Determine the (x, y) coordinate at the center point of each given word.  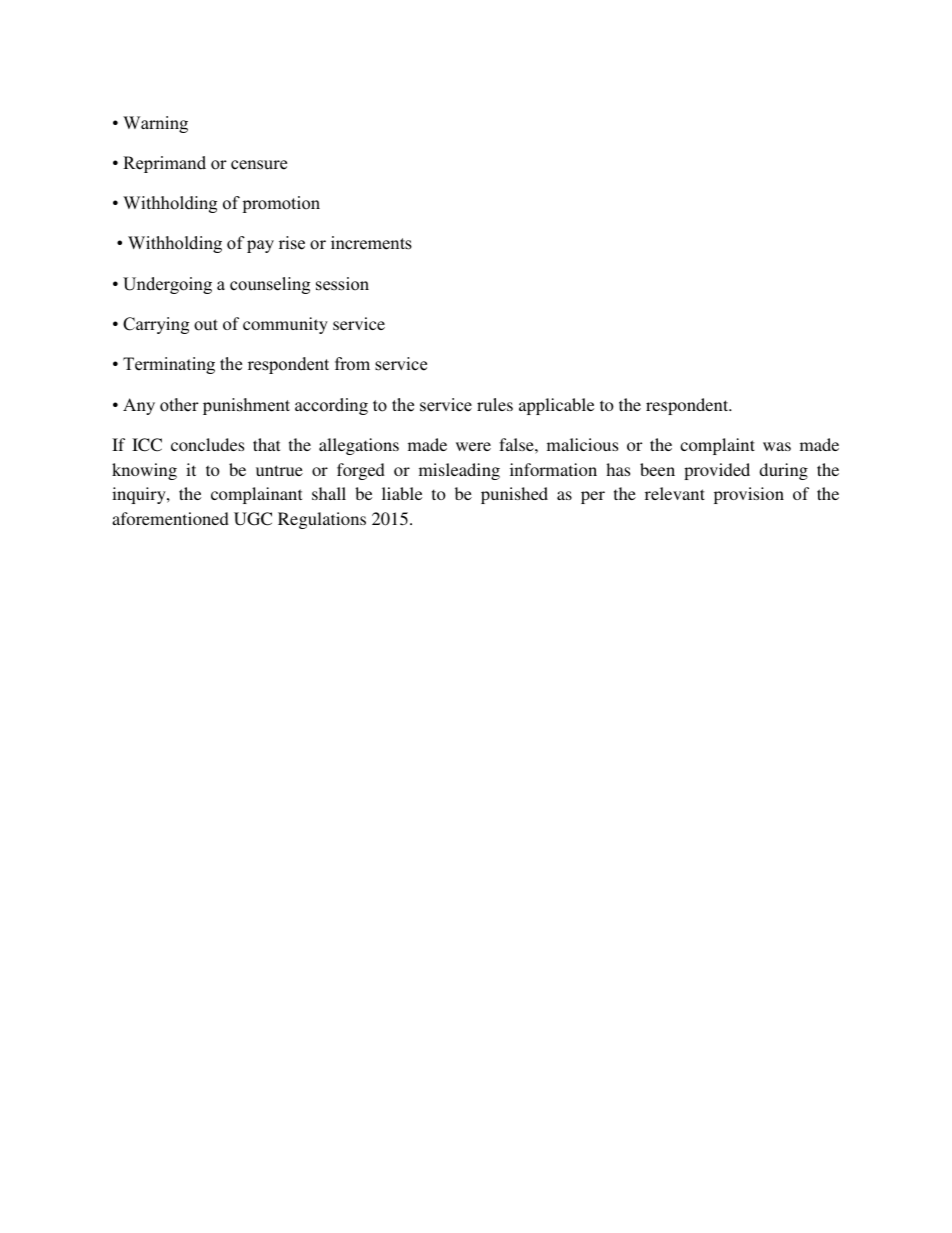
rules (495, 405)
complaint (717, 446)
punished (514, 495)
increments (371, 243)
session (342, 284)
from (352, 364)
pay (260, 246)
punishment (246, 406)
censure (259, 165)
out (206, 325)
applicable (556, 406)
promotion (281, 204)
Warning (155, 124)
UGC (253, 519)
